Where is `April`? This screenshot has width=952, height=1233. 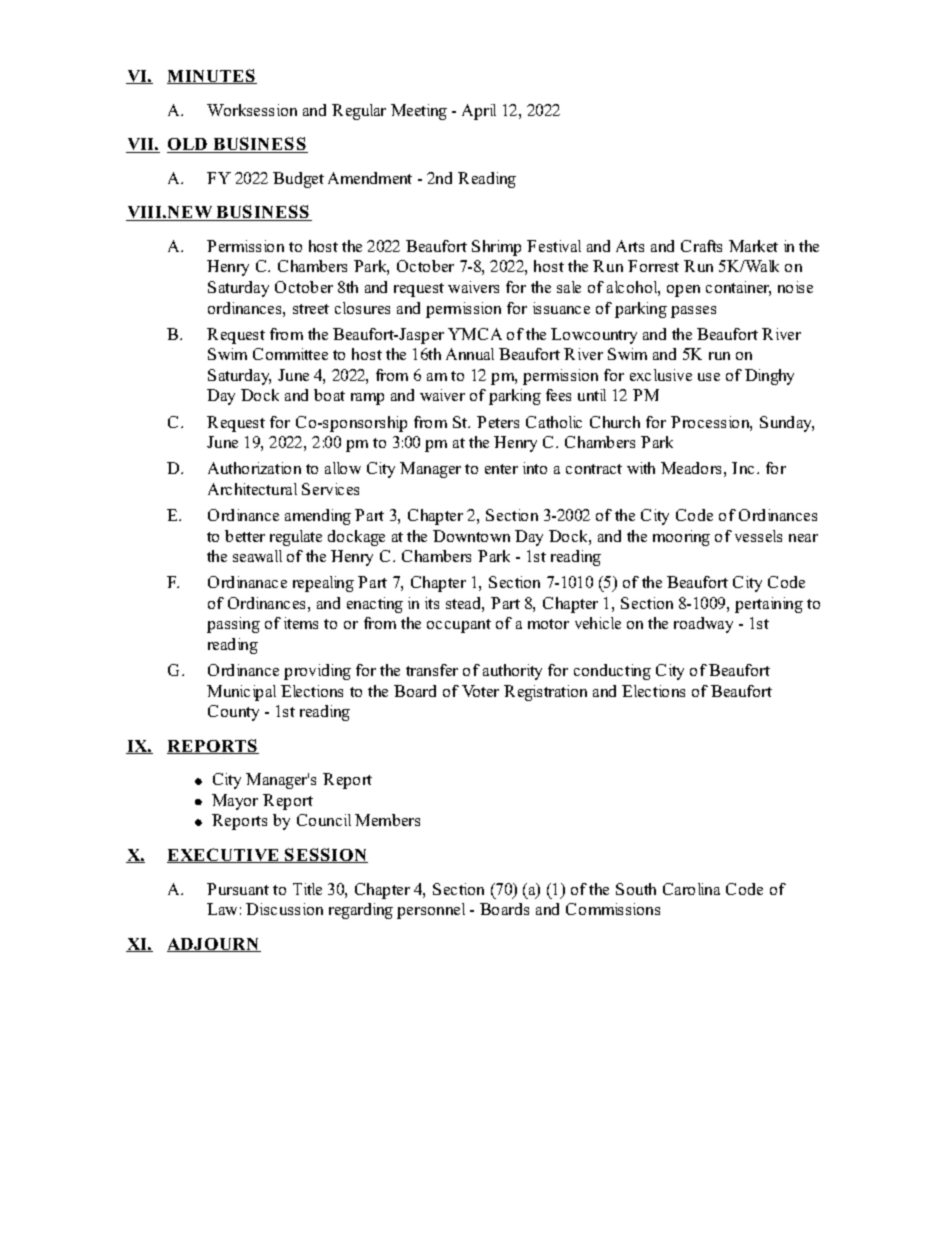
April is located at coordinates (479, 112).
